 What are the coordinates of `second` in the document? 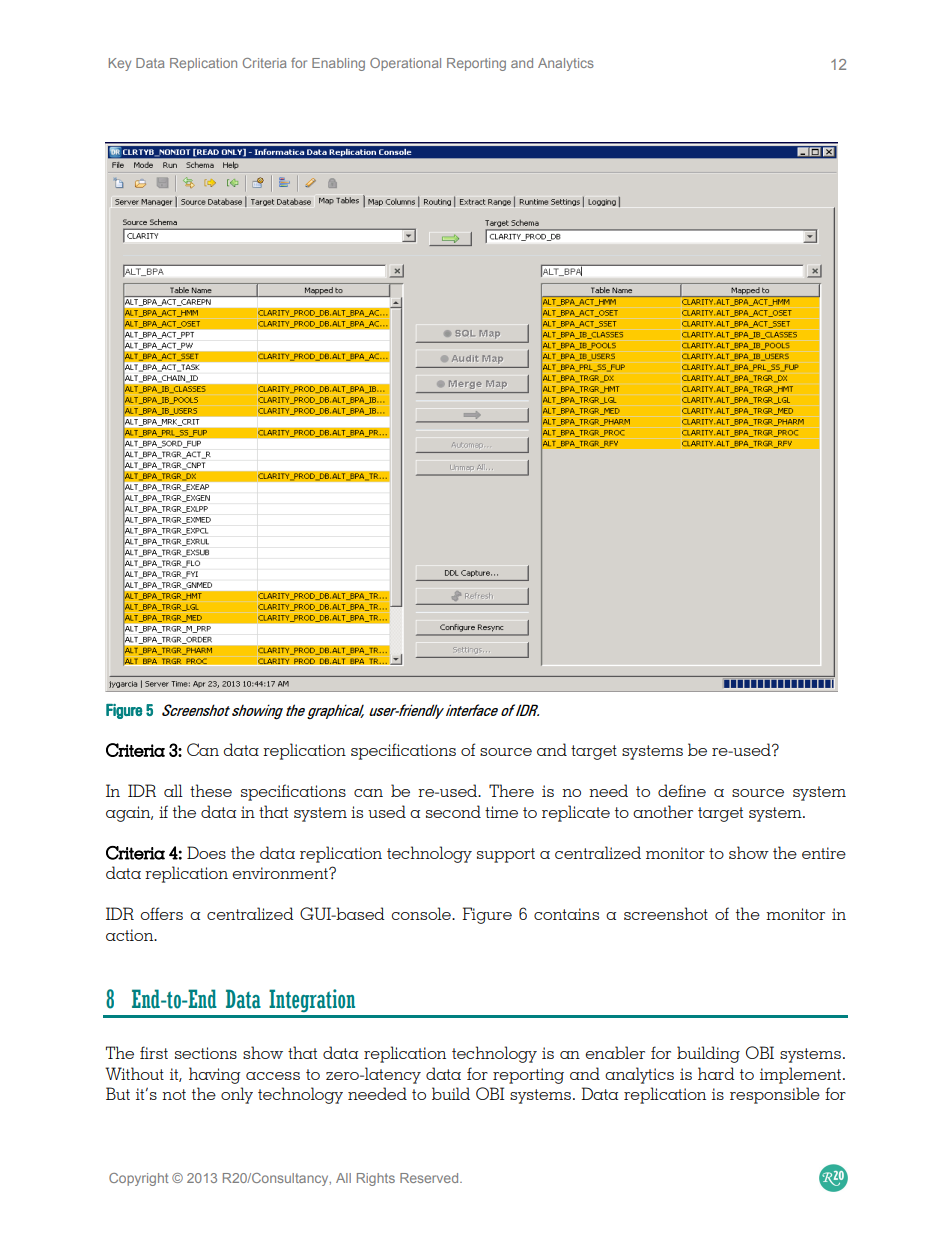 It's located at (453, 811).
